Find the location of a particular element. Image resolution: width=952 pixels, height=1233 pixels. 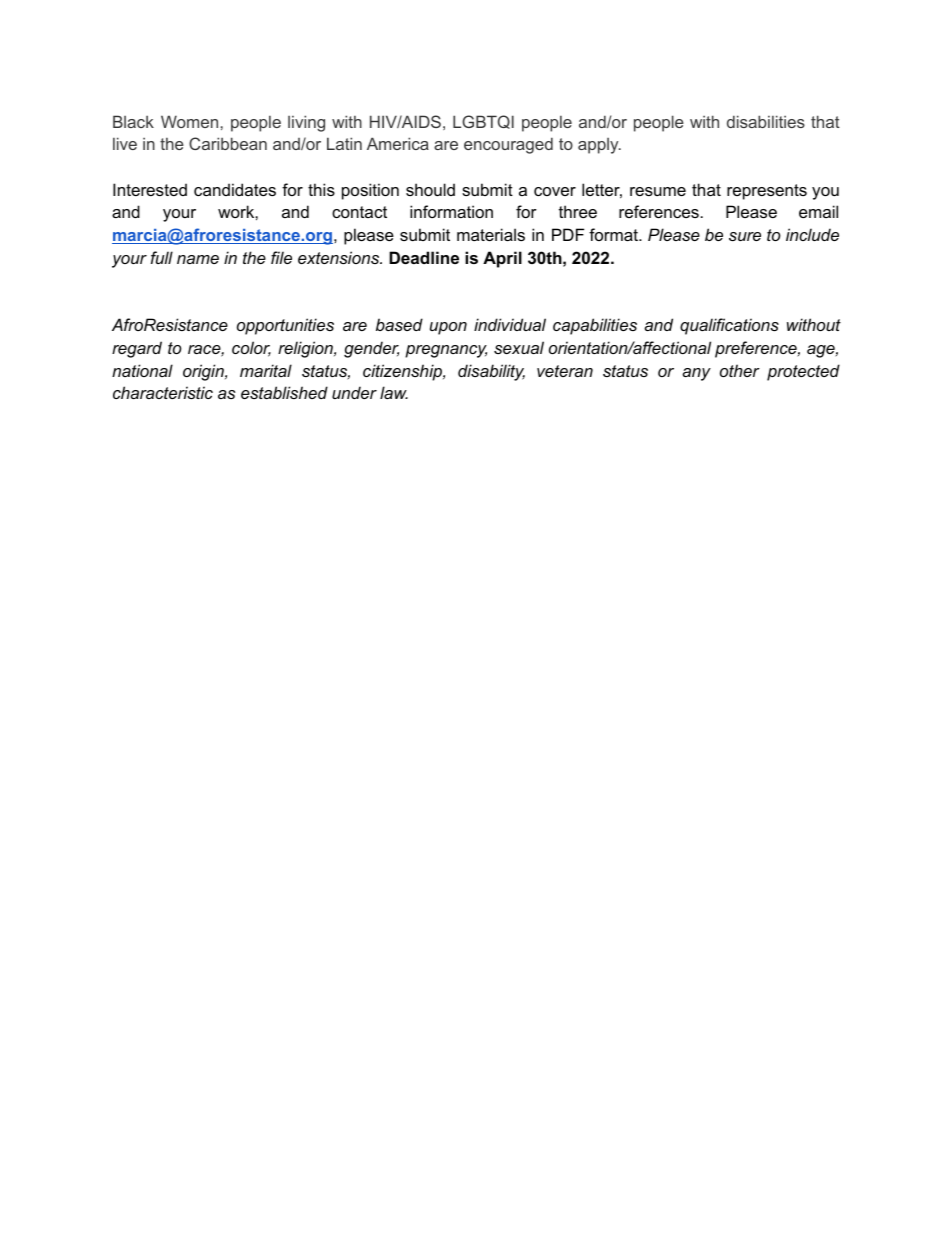

qualifications is located at coordinates (729, 326).
